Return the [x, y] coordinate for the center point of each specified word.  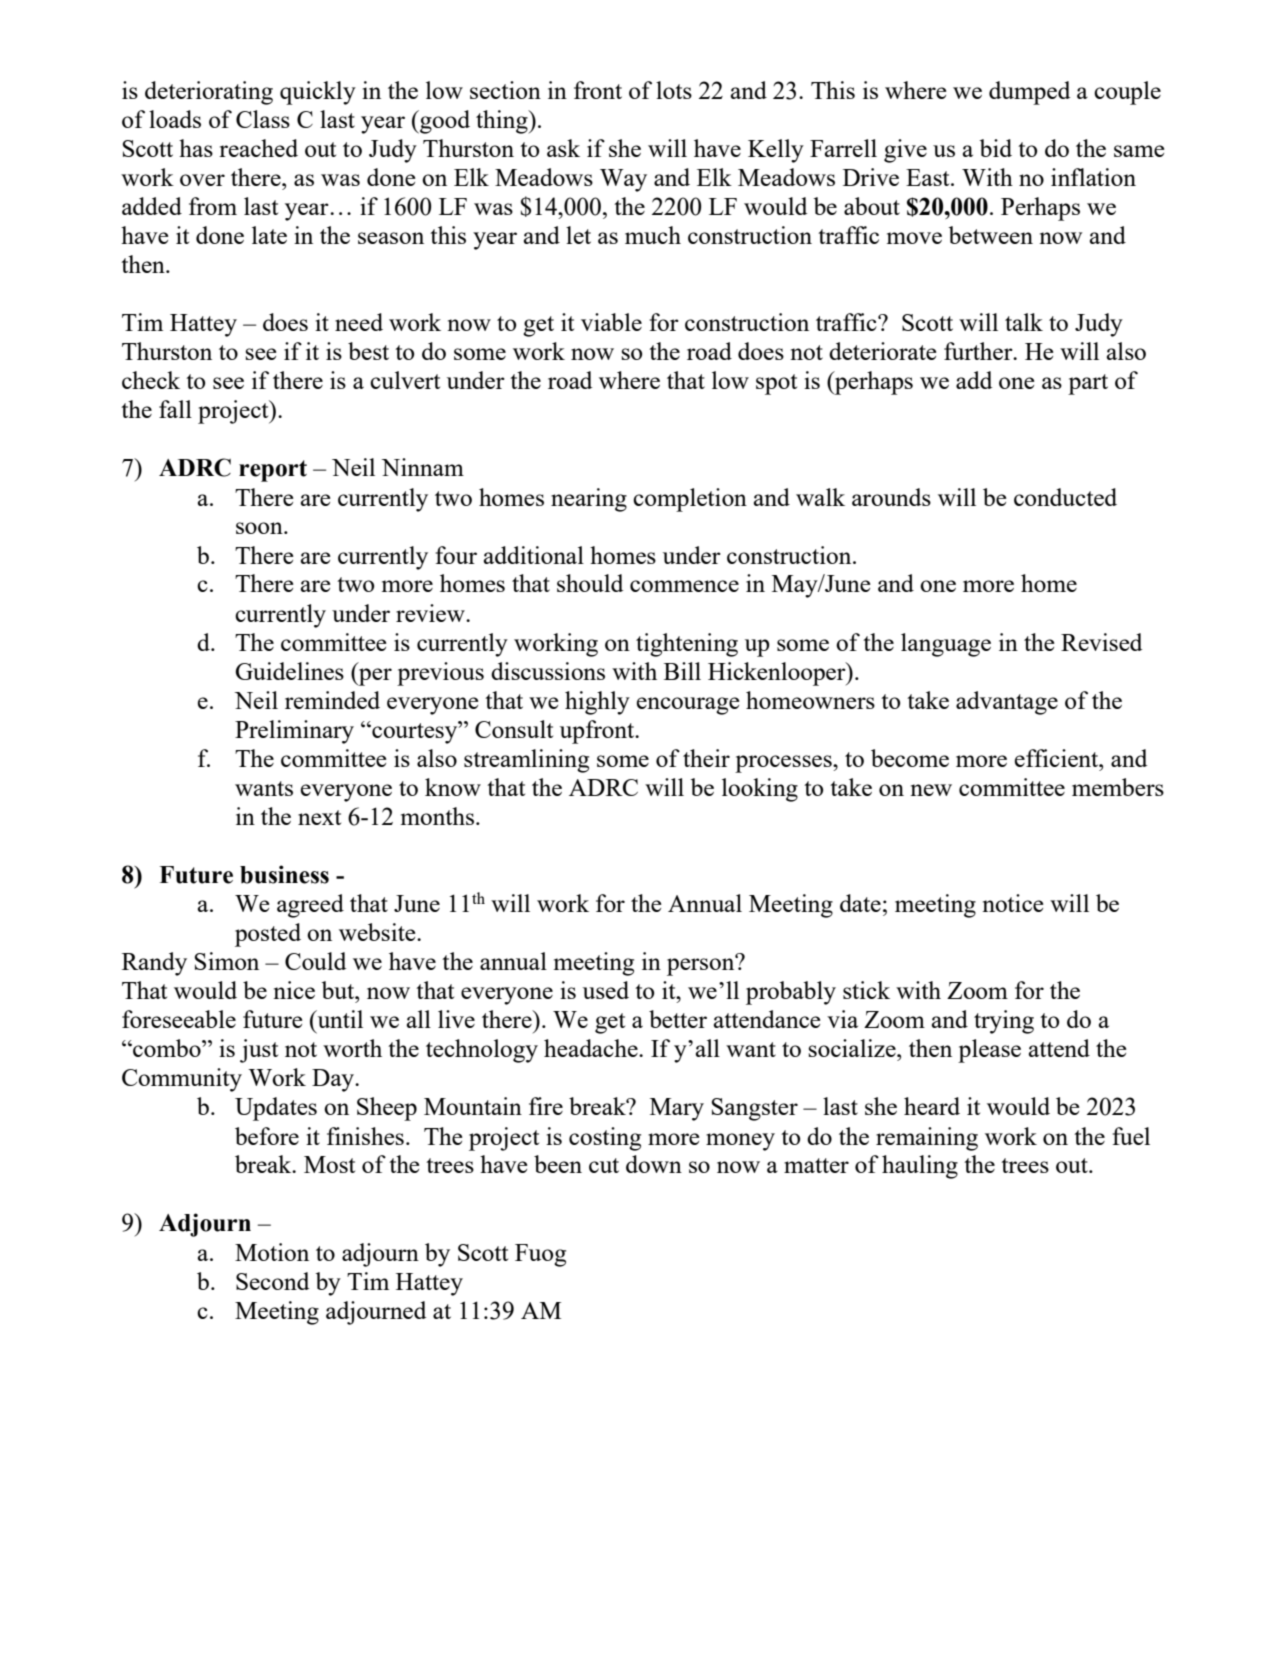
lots [674, 90]
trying [1004, 1022]
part [1088, 384]
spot [776, 384]
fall [175, 409]
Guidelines [289, 671]
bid [995, 148]
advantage [1007, 703]
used [606, 990]
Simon [226, 961]
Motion [272, 1252]
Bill [682, 671]
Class [263, 119]
